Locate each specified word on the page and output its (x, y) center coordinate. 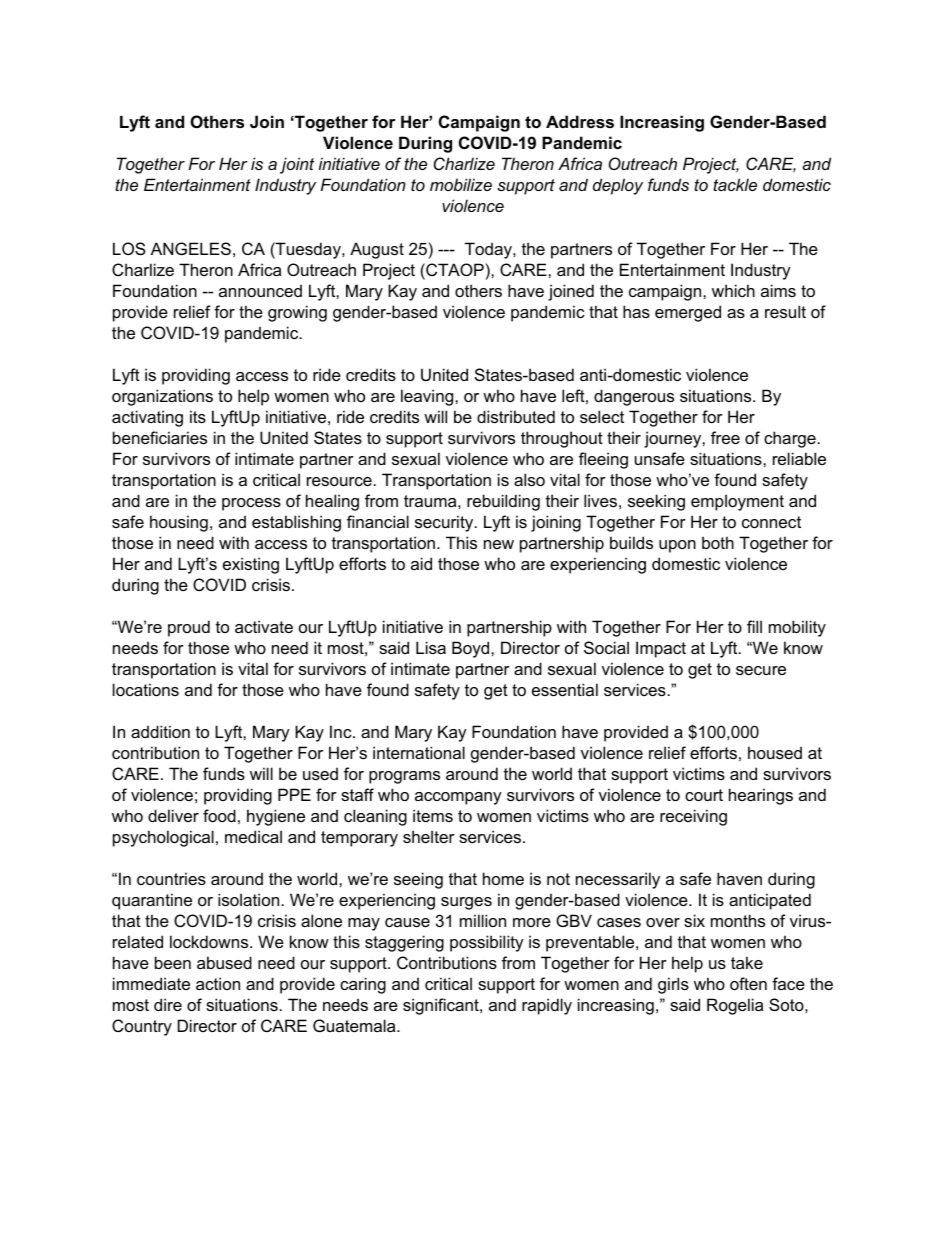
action (218, 983)
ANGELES (191, 248)
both (718, 542)
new (499, 544)
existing (251, 565)
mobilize (461, 184)
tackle (735, 184)
